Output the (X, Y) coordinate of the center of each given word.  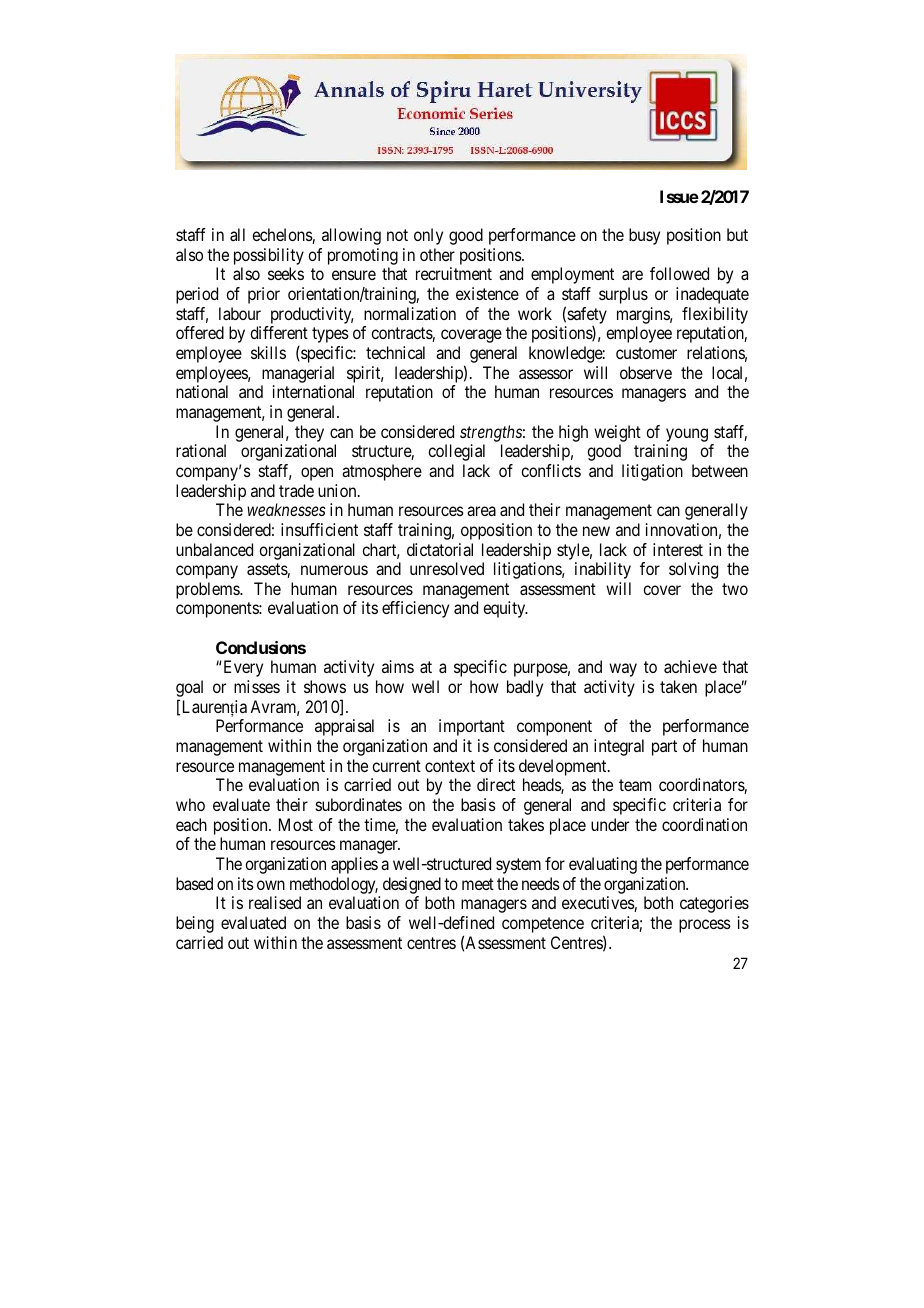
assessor (546, 374)
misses (257, 686)
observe (646, 372)
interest (678, 549)
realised (275, 902)
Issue (679, 196)
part (664, 748)
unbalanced (214, 549)
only (428, 236)
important (472, 727)
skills (268, 352)
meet (478, 884)
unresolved (447, 568)
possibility (269, 258)
